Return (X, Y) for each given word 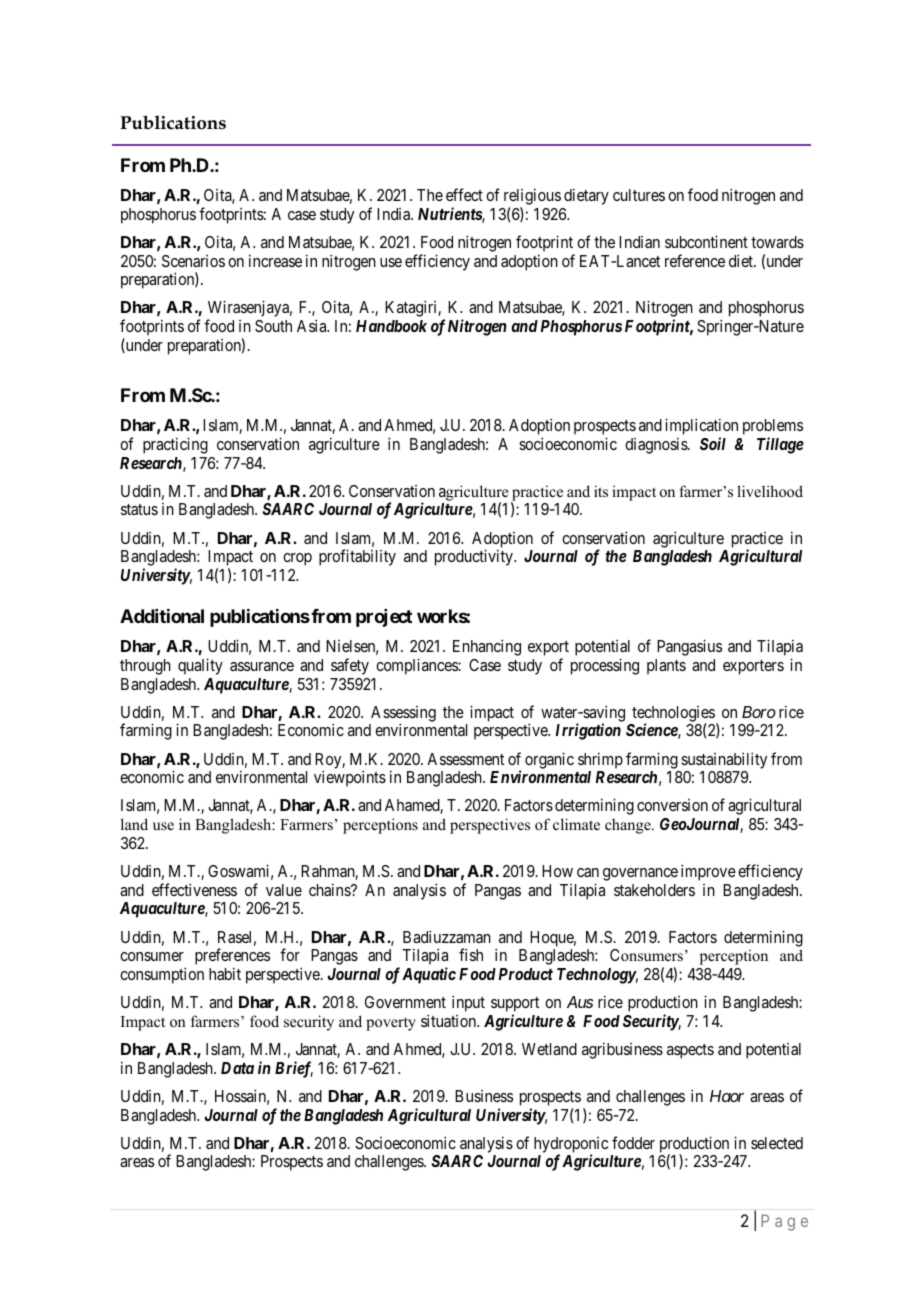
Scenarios (193, 261)
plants (666, 667)
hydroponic (571, 1146)
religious (532, 196)
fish (471, 954)
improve (708, 872)
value (284, 890)
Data (237, 1068)
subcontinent (706, 241)
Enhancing (487, 647)
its (601, 491)
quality (200, 666)
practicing (175, 445)
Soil (713, 443)
